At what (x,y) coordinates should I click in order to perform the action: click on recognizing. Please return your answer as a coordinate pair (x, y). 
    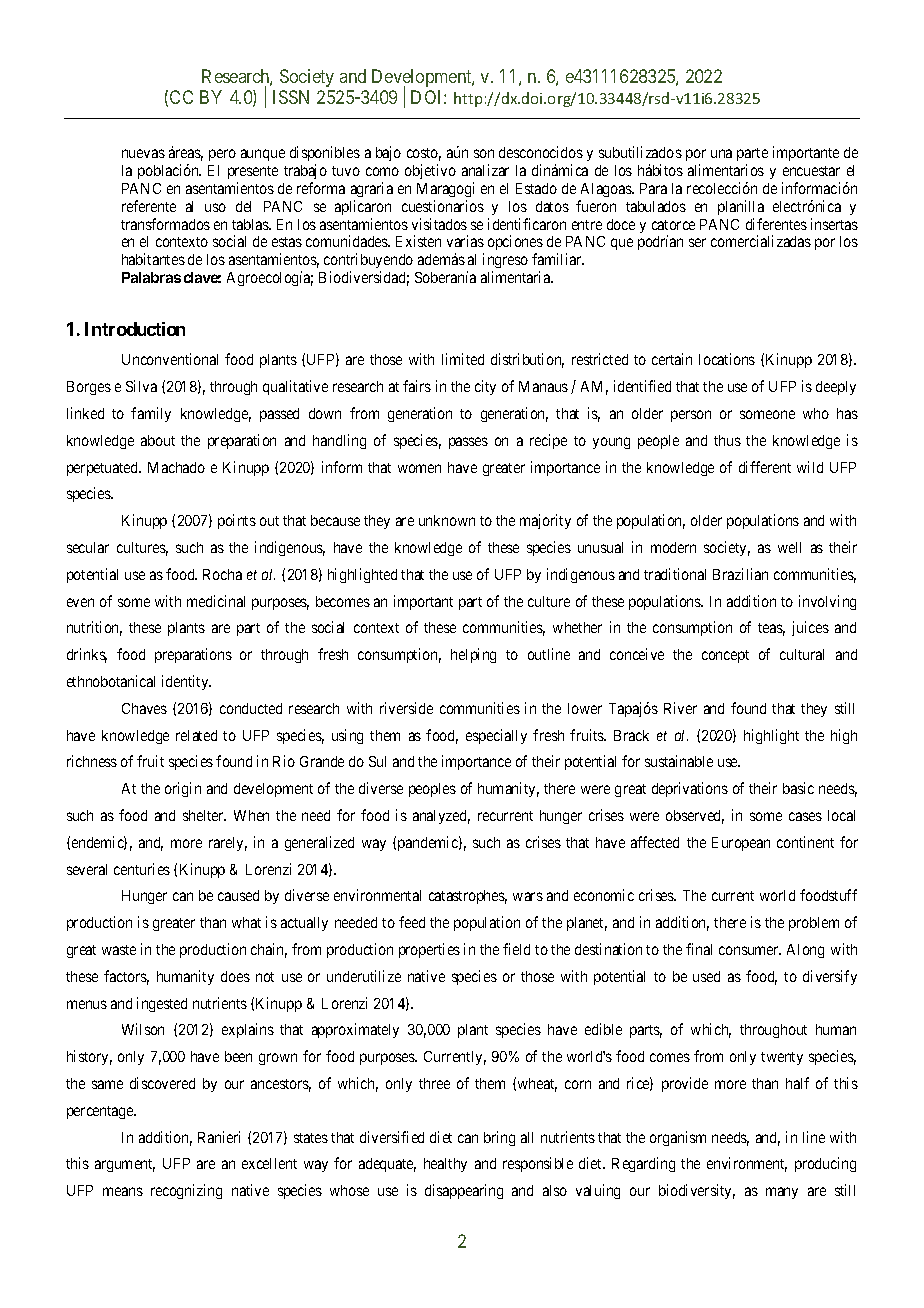
    Looking at the image, I should click on (186, 1191).
